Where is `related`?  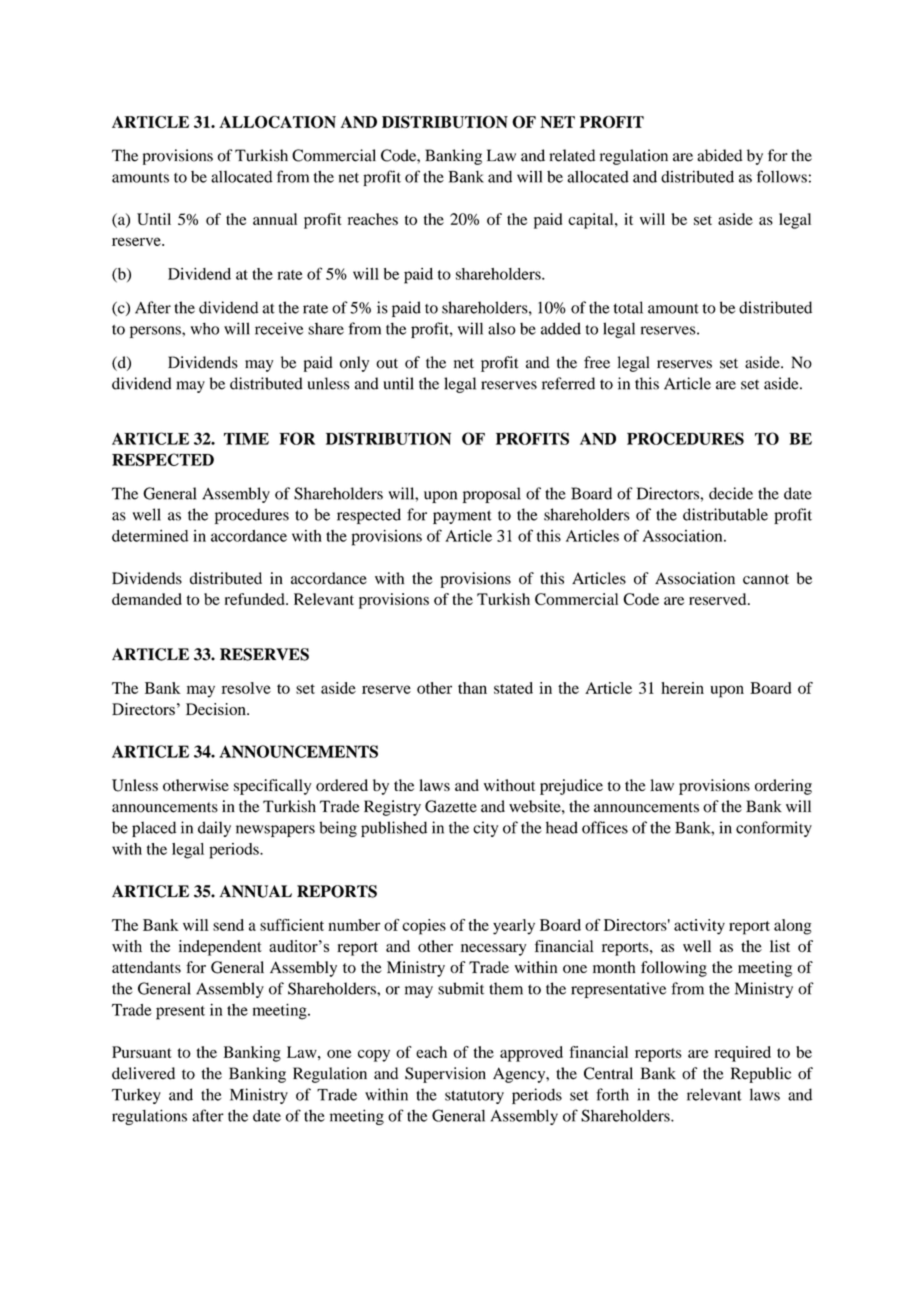
related is located at coordinates (572, 155).
